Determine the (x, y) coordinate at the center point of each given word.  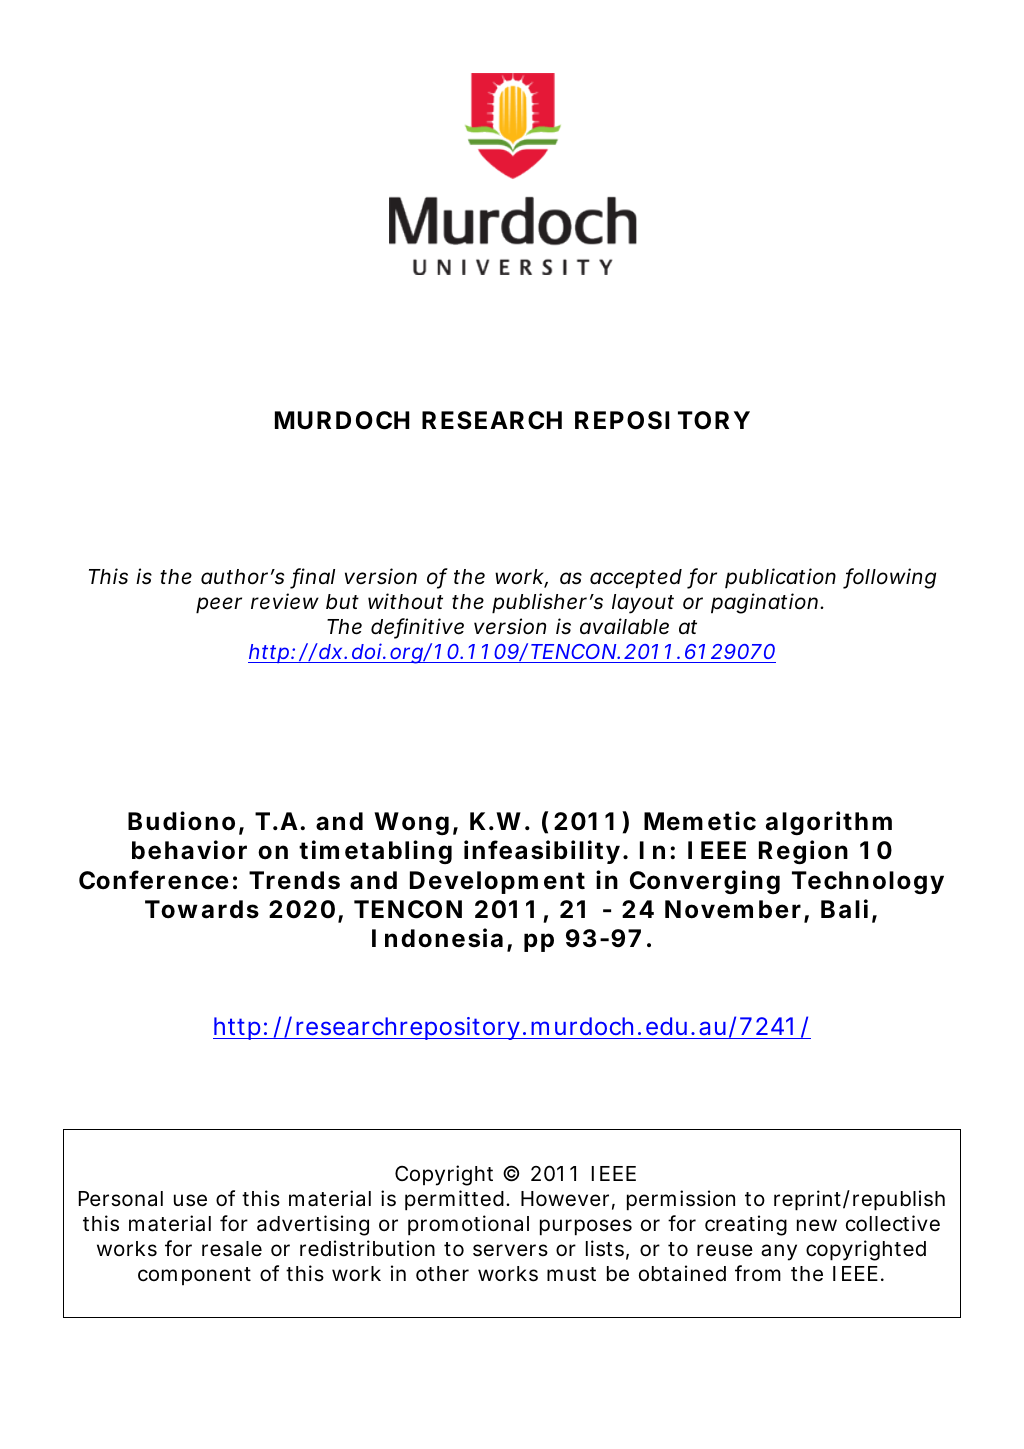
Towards (202, 909)
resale (232, 1249)
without (405, 601)
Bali (844, 909)
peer (219, 605)
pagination (764, 603)
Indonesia (437, 938)
